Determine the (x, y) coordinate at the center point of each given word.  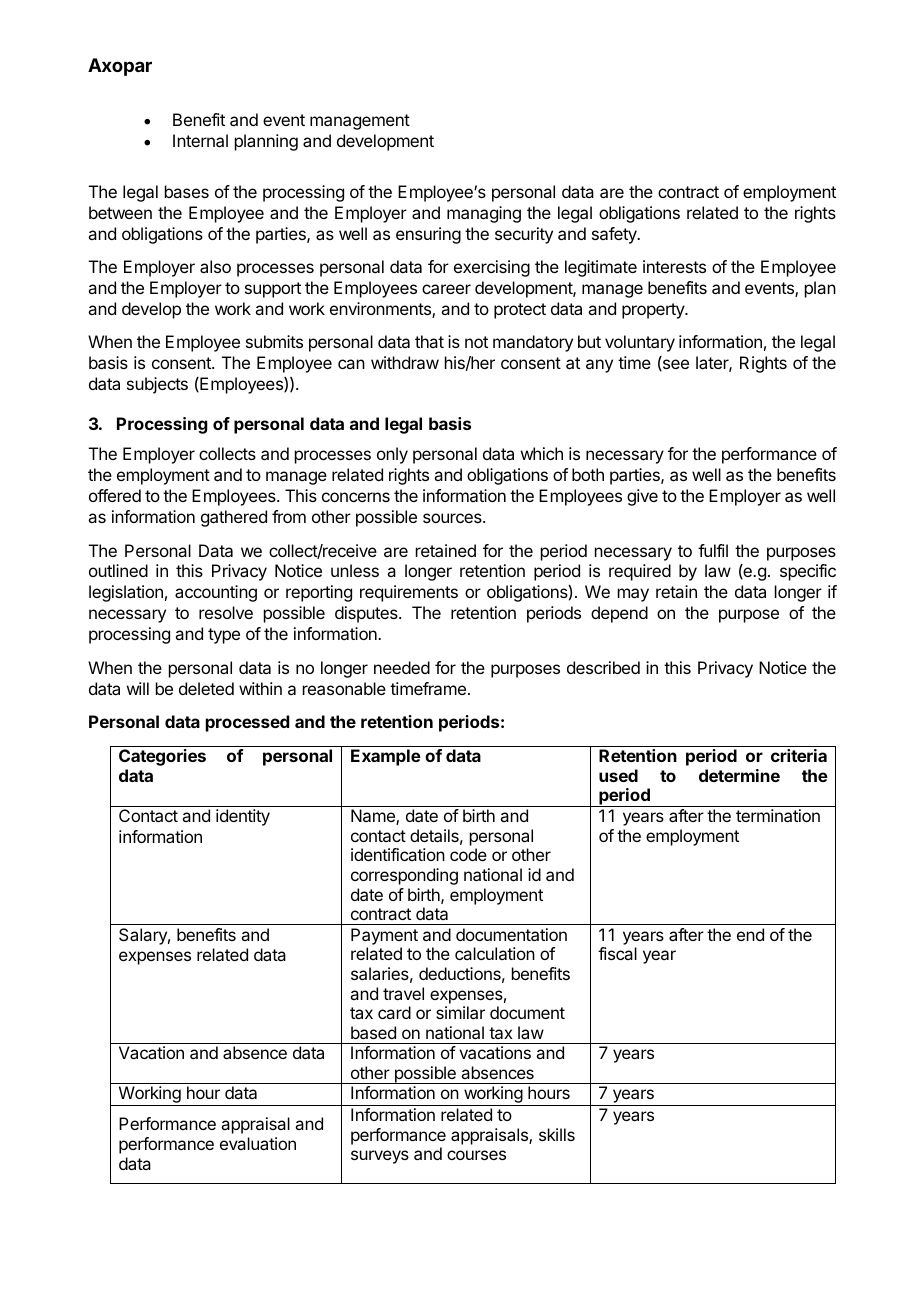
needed (402, 667)
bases (187, 191)
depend (619, 614)
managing (484, 214)
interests (674, 266)
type (224, 636)
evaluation (258, 1143)
